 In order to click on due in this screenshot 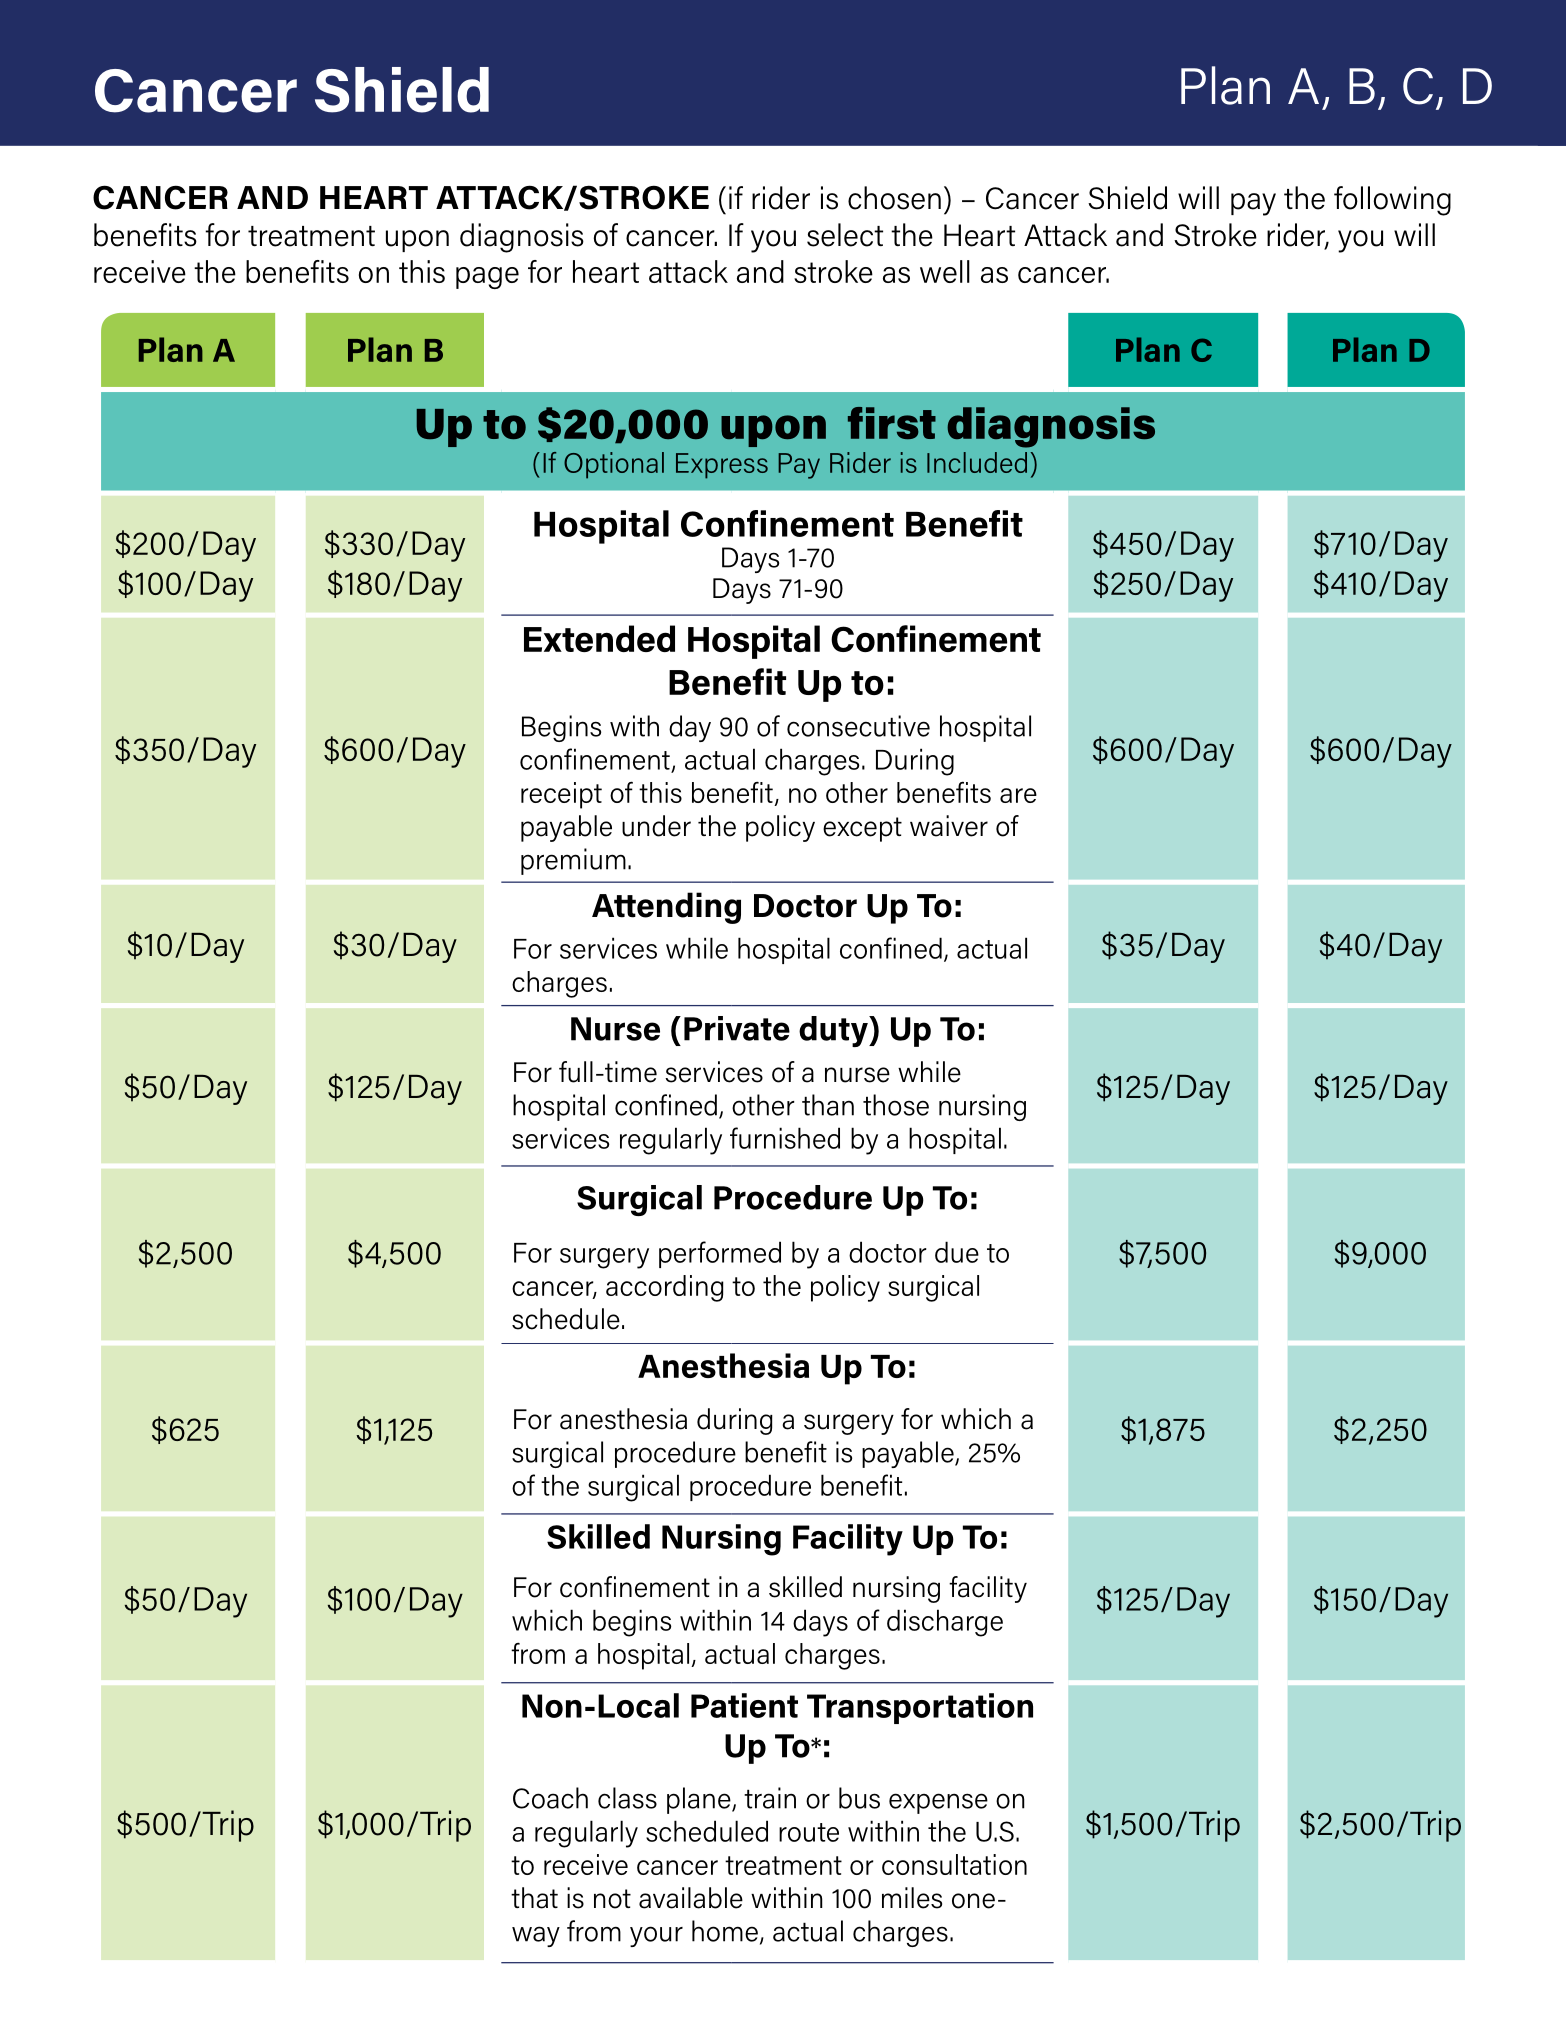, I will do `click(957, 1252)`.
